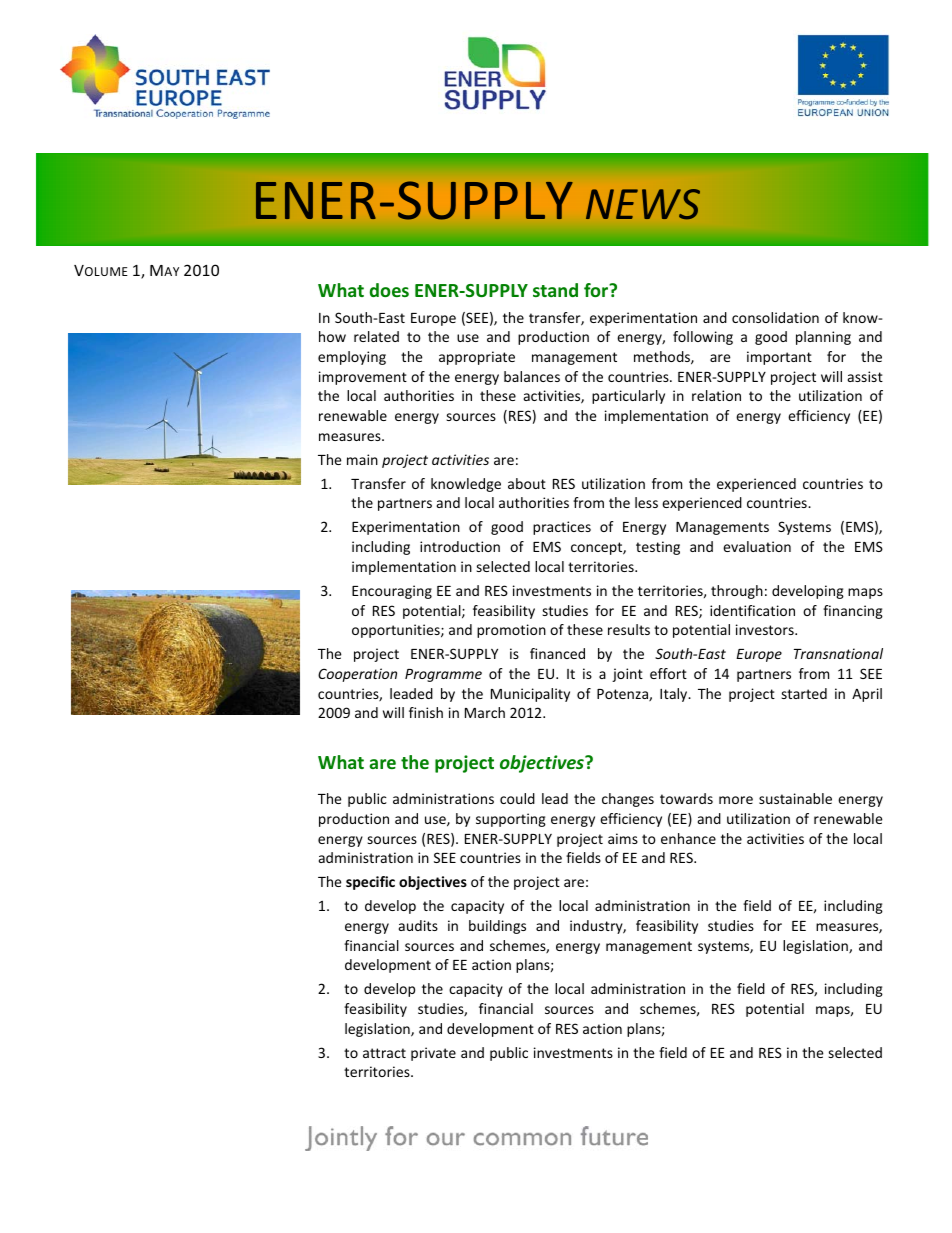 Image resolution: width=952 pixels, height=1233 pixels. Describe the element at coordinates (362, 459) in the screenshot. I see `main` at that location.
